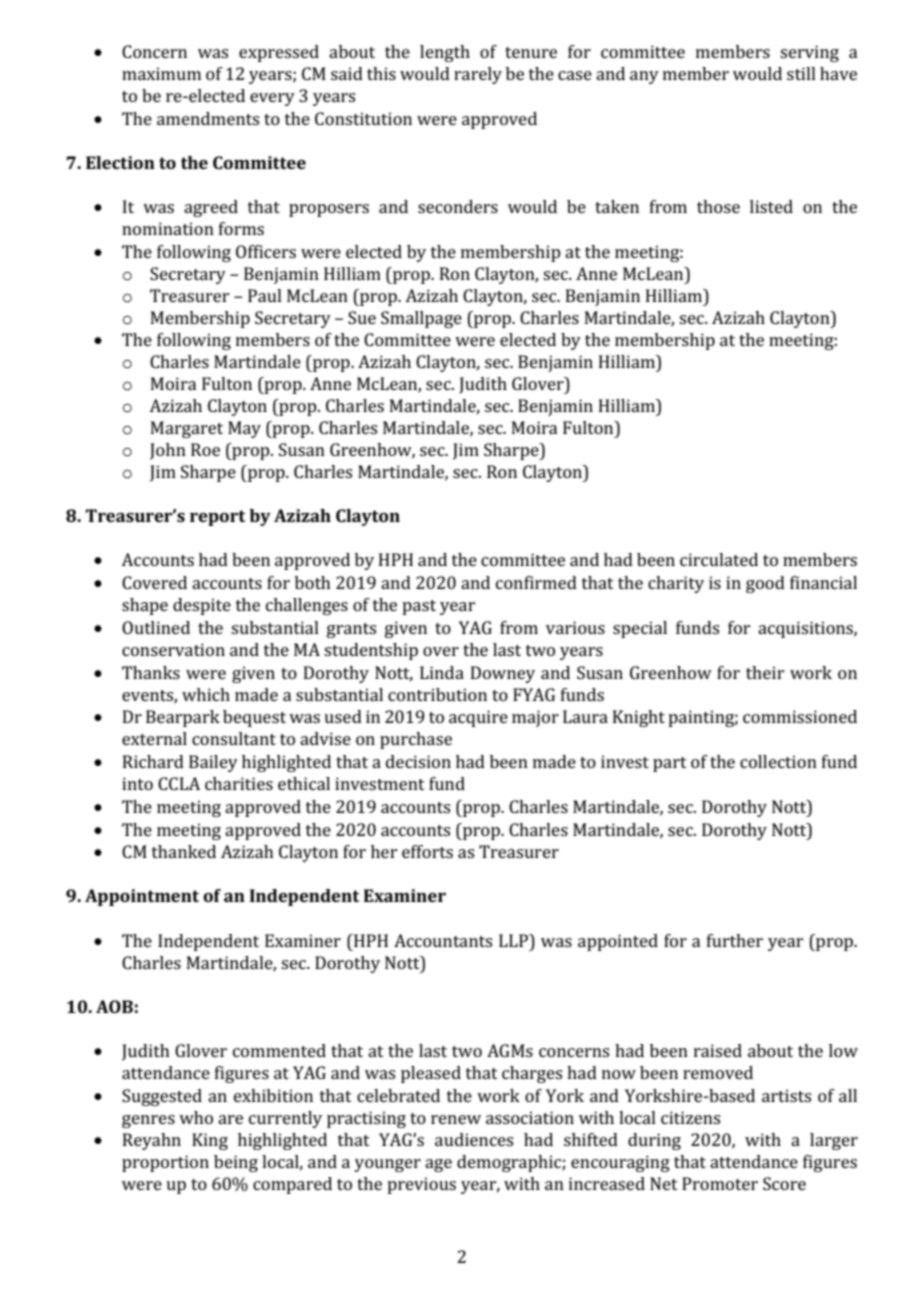 The height and width of the screenshot is (1308, 924). What do you see at coordinates (202, 606) in the screenshot?
I see `despite` at bounding box center [202, 606].
